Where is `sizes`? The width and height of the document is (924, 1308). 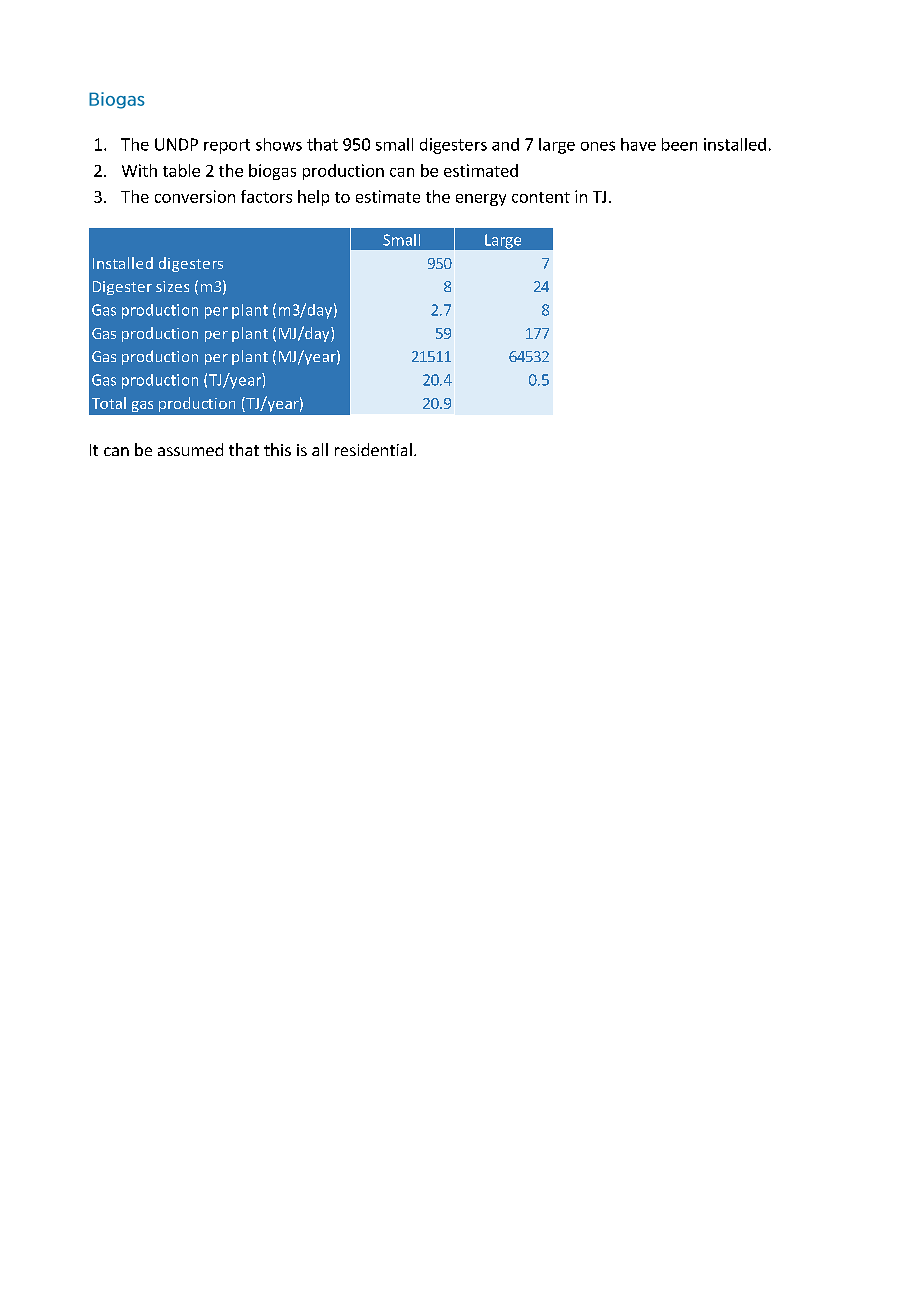 sizes is located at coordinates (172, 286).
